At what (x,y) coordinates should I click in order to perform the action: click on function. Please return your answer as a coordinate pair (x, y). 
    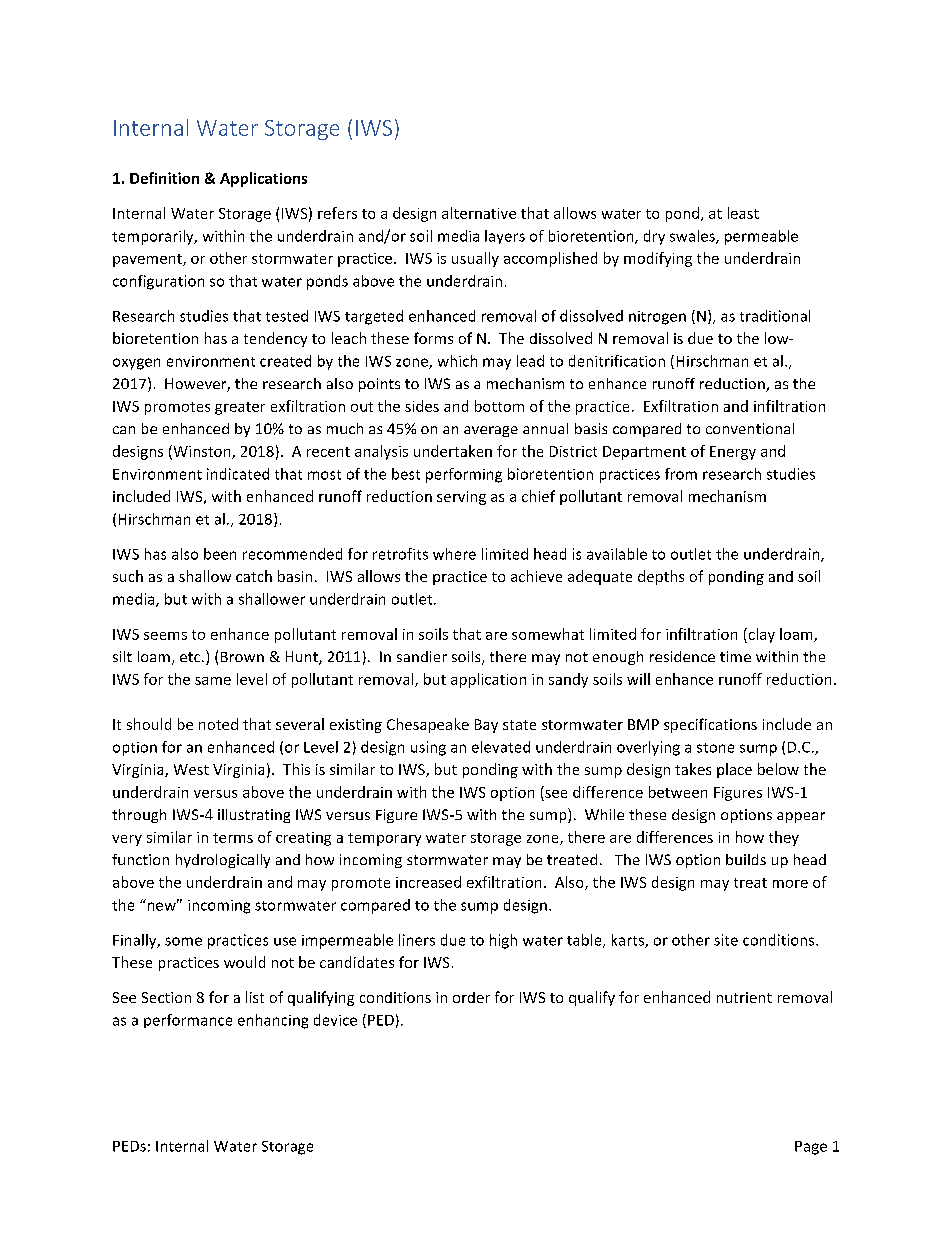
    Looking at the image, I should click on (140, 859).
